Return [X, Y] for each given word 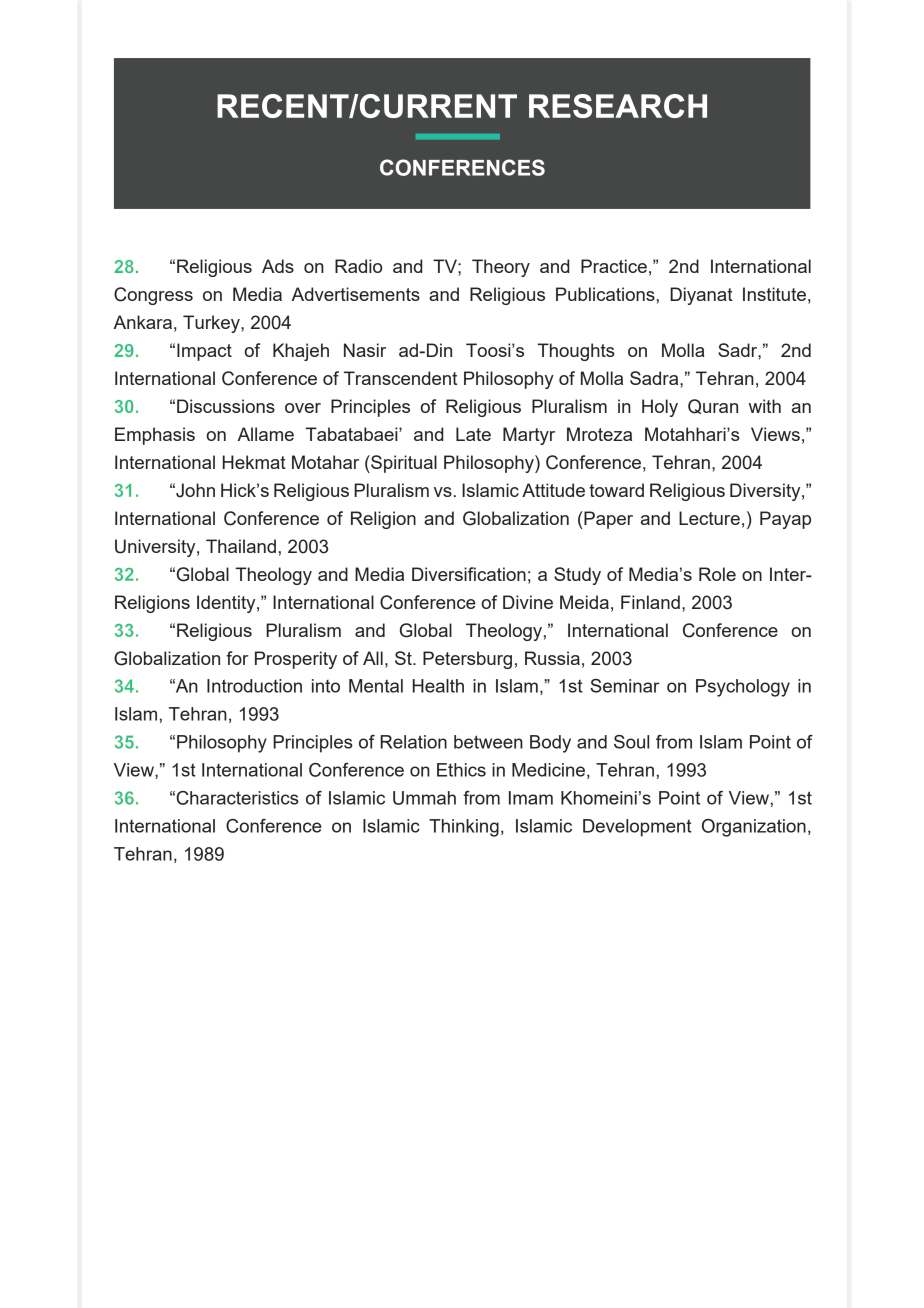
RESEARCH [618, 106]
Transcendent [400, 378]
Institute [774, 294]
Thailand [241, 546]
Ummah [424, 798]
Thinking [464, 828]
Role [717, 574]
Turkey [212, 324]
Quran [713, 406]
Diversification [469, 574]
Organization [754, 828]
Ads [278, 266]
